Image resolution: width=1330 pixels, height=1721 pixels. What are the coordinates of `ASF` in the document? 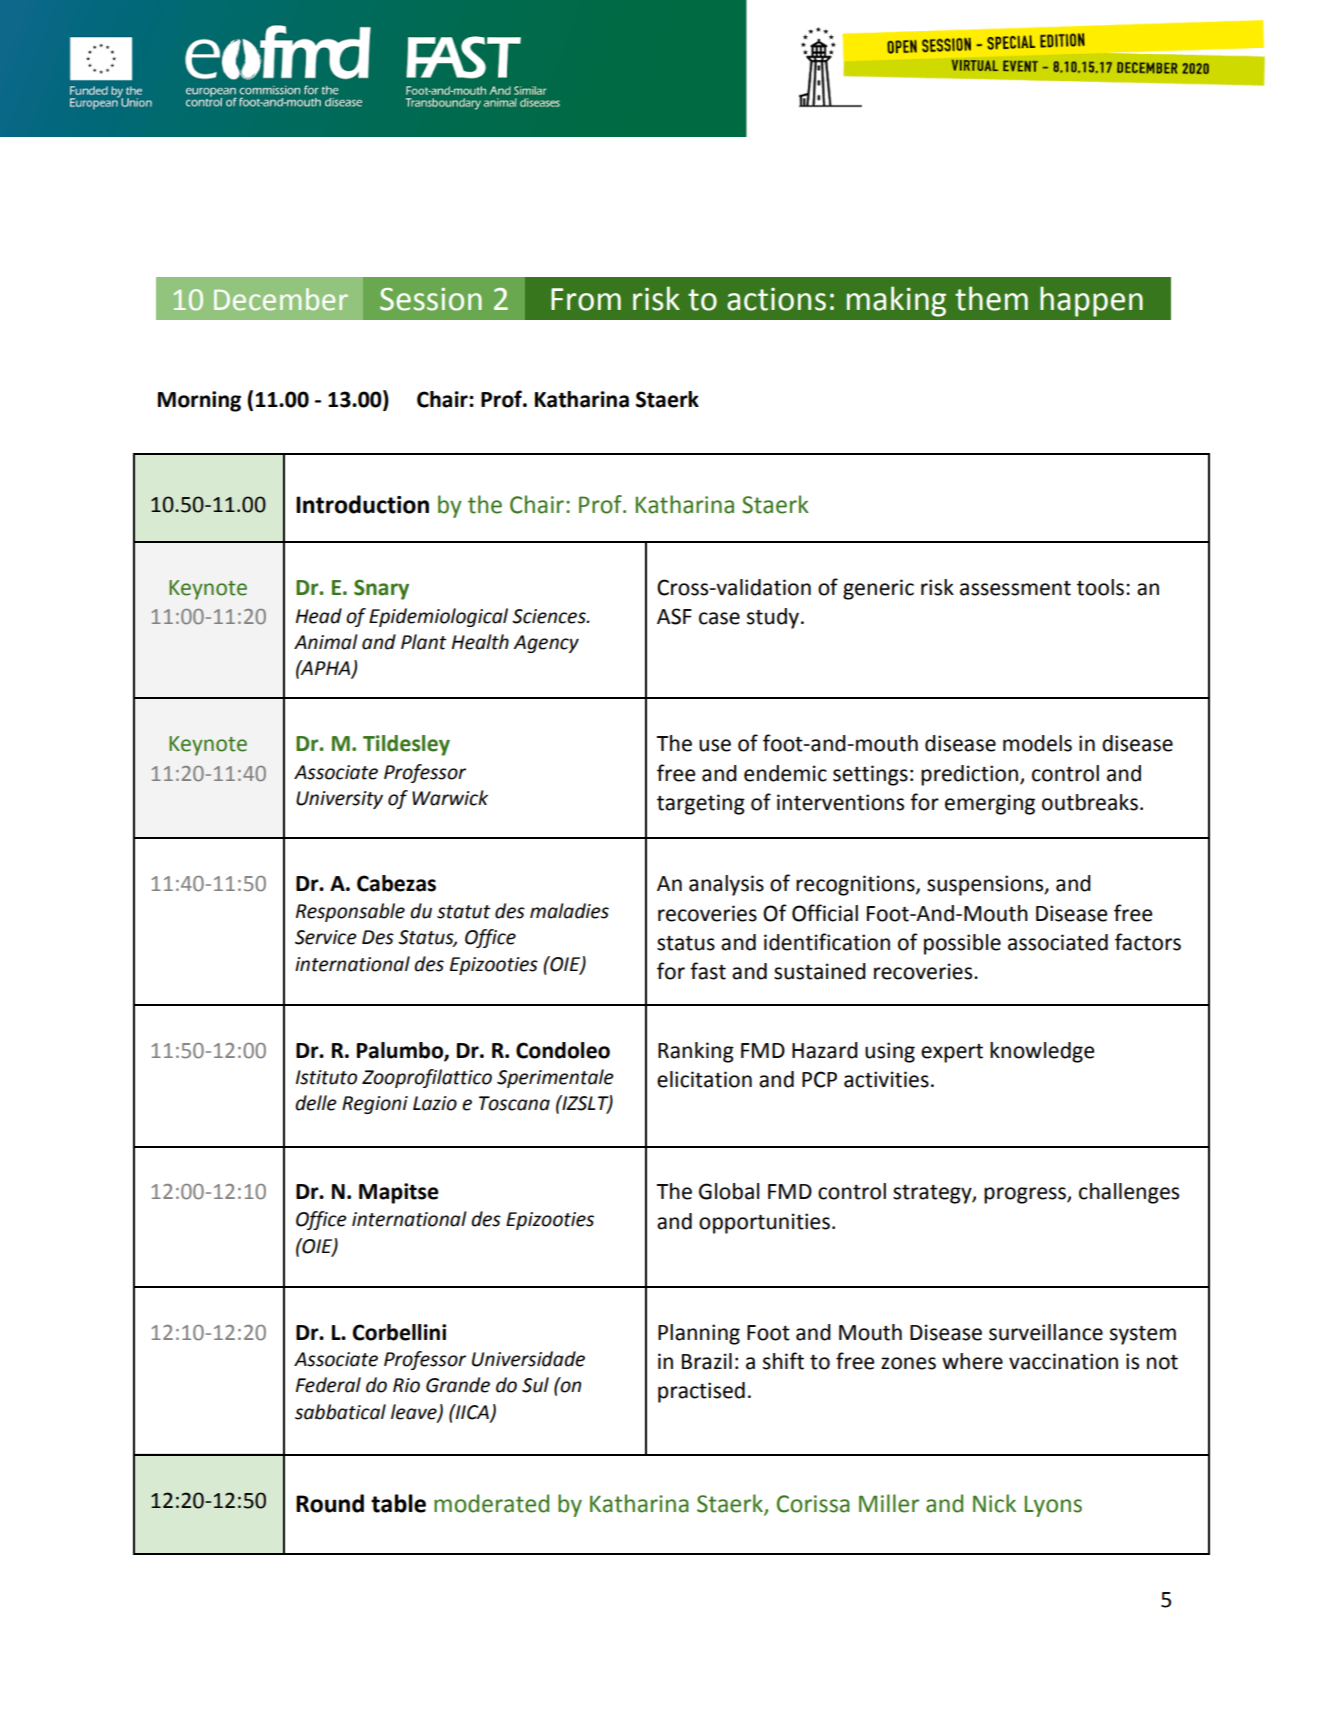 It's located at (674, 616).
